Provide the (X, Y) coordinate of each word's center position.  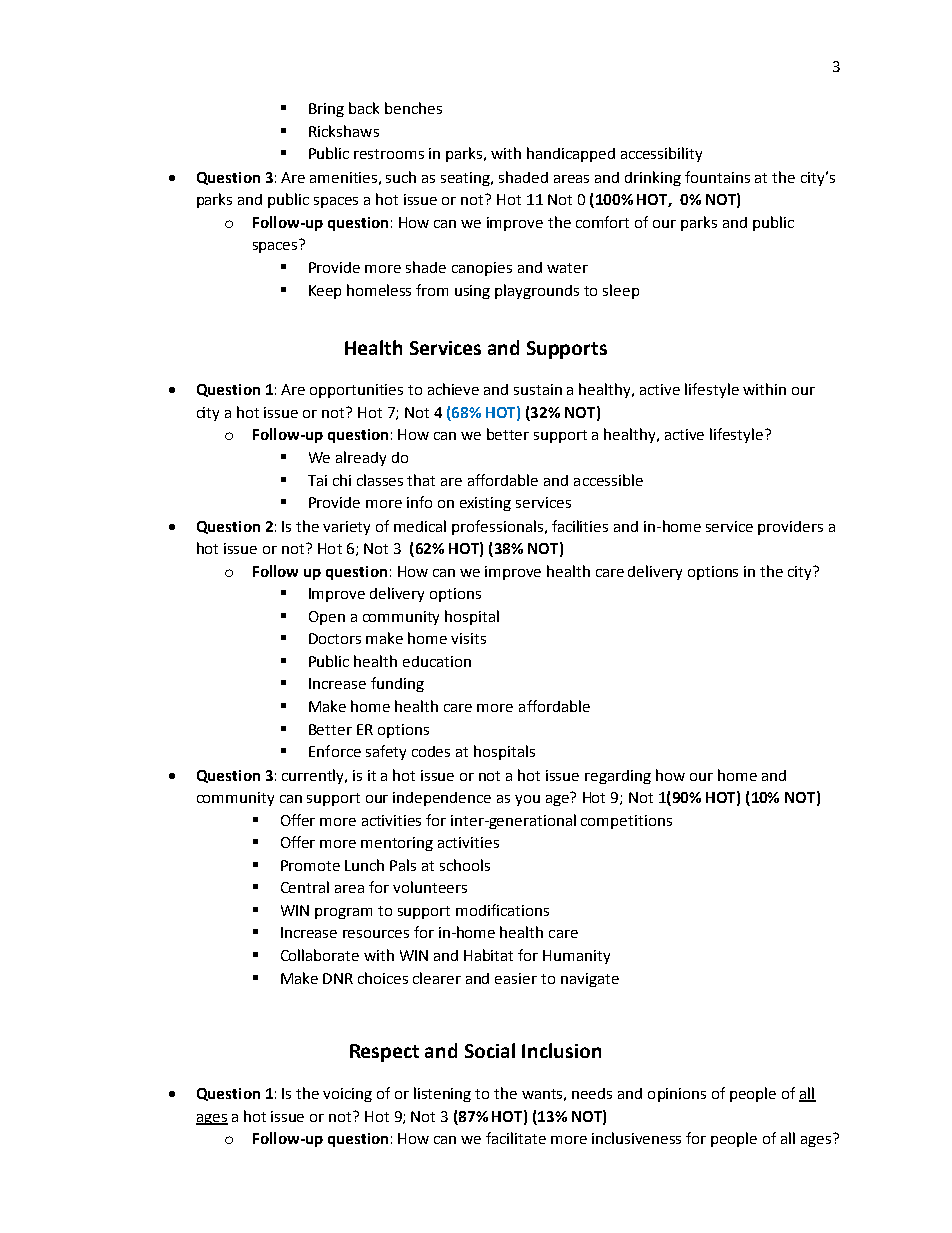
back (364, 108)
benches (413, 108)
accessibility (661, 154)
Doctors (335, 638)
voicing (347, 1095)
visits (468, 638)
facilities (580, 526)
